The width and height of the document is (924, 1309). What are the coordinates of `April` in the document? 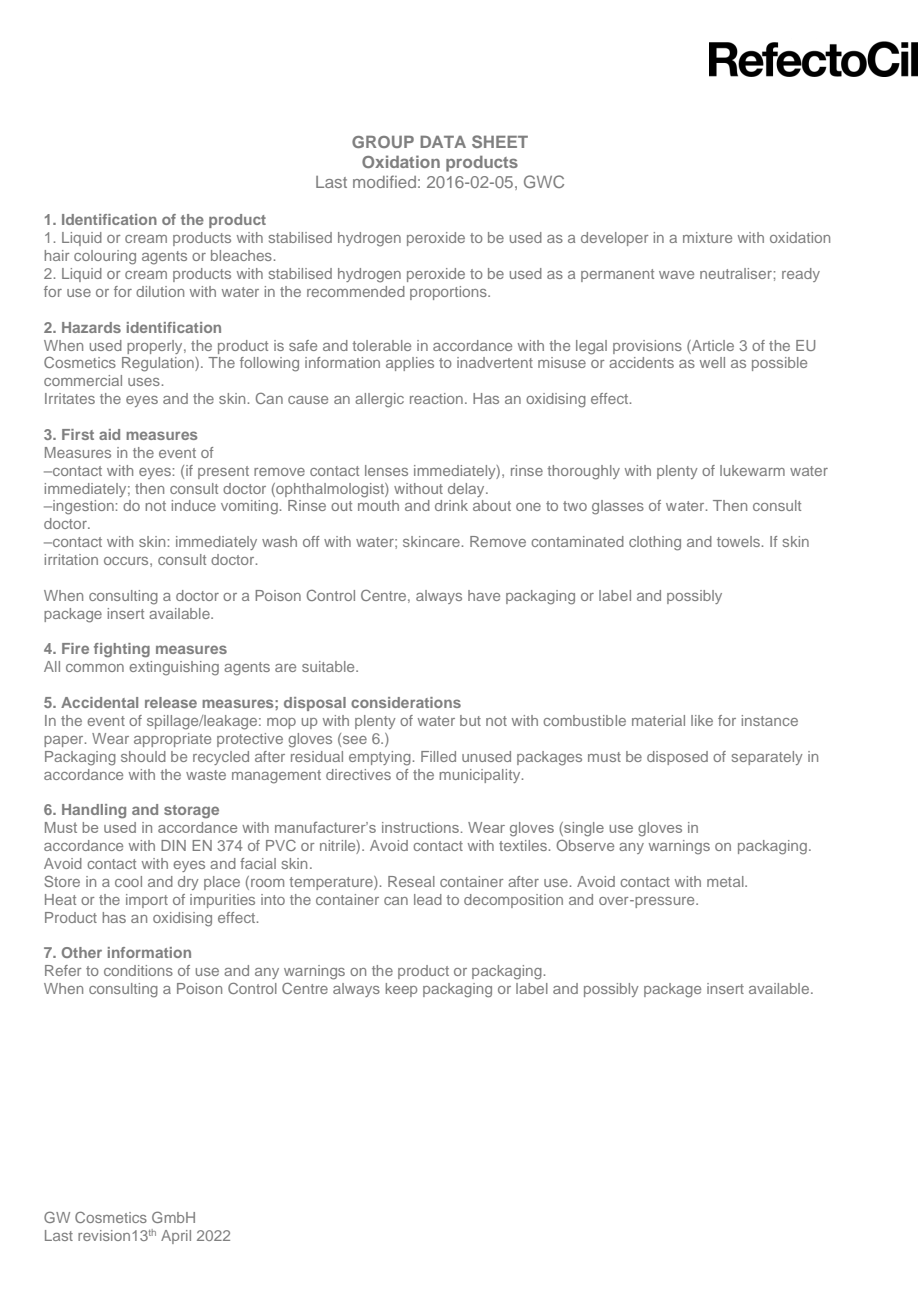 It's located at (176, 1237).
